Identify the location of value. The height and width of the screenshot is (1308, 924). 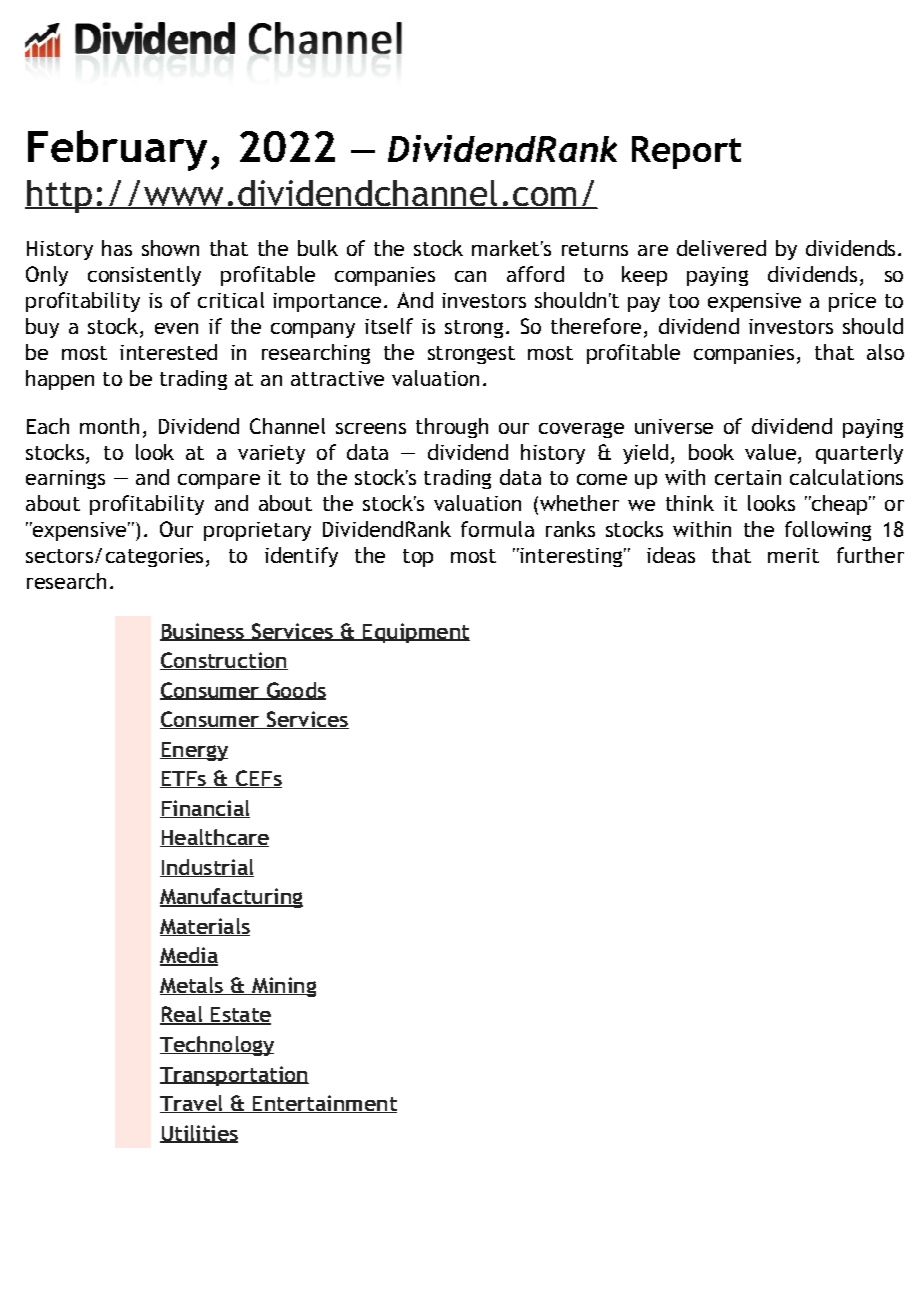
(770, 452).
